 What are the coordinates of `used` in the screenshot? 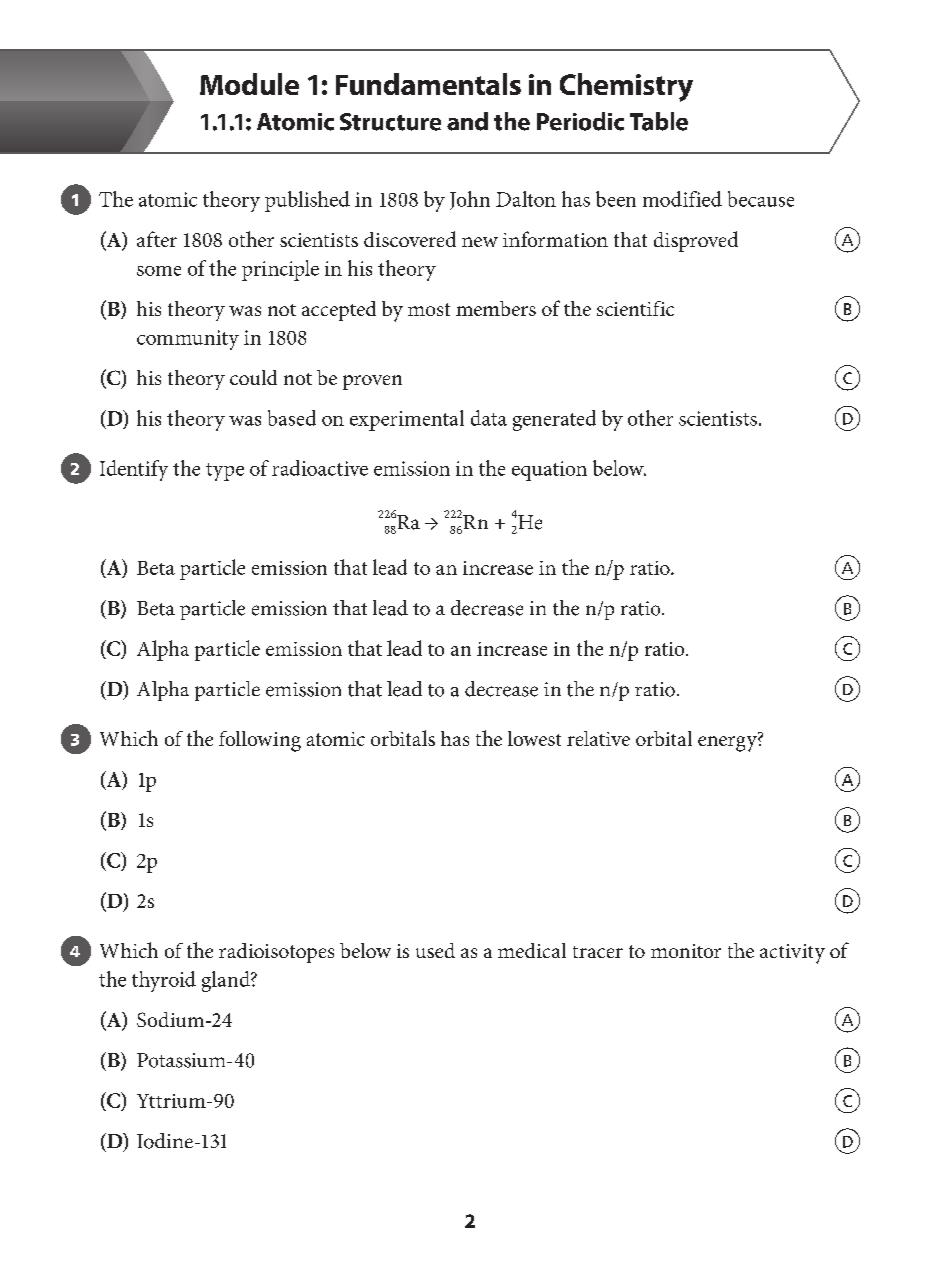 It's located at (435, 950).
